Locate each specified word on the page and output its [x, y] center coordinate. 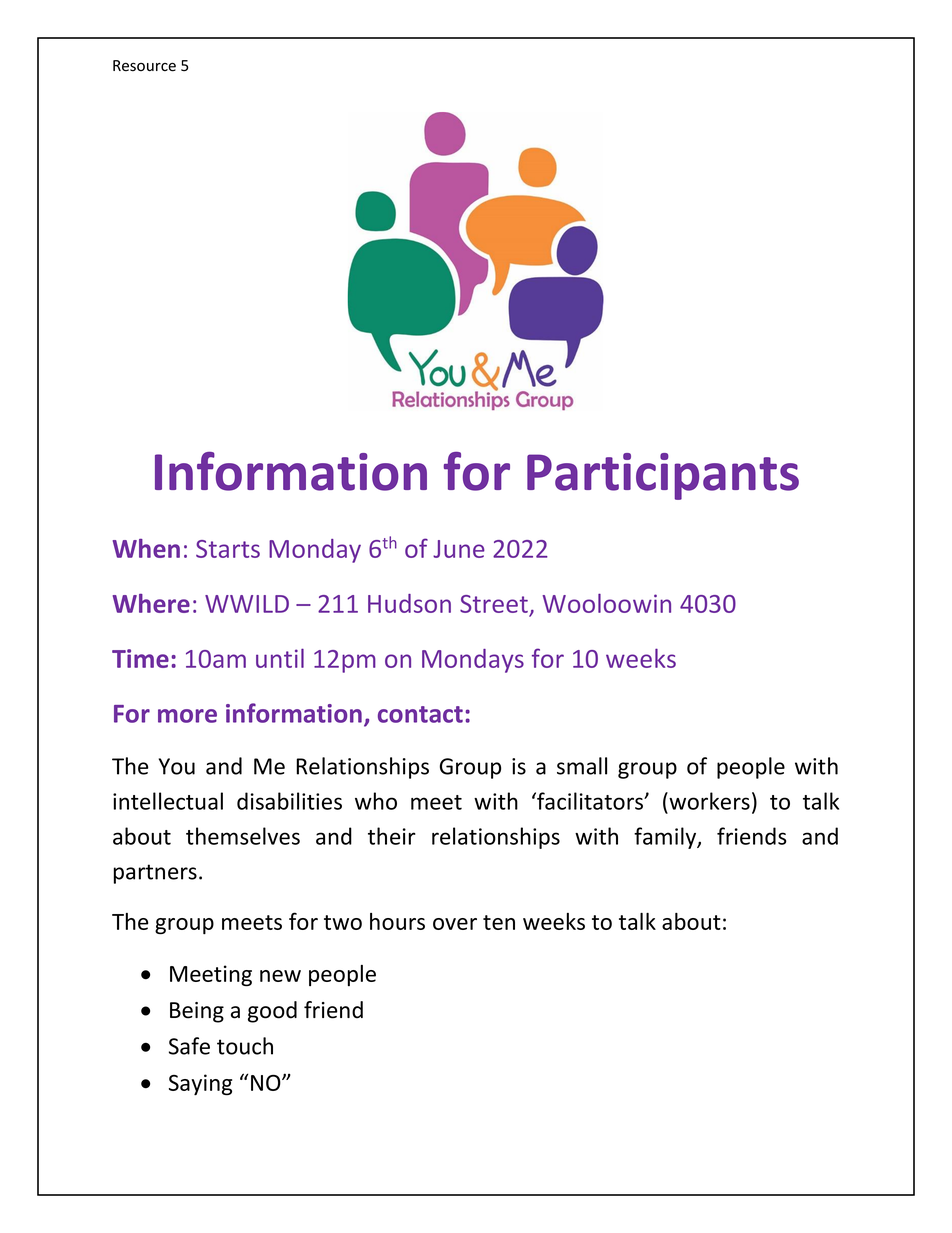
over [455, 924]
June [459, 549]
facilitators [590, 801]
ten [499, 922]
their [392, 836]
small [582, 766]
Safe [189, 1046]
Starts [228, 549]
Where [151, 603]
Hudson [409, 603]
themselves [243, 836]
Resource [144, 66]
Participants [663, 476]
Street [495, 605]
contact [420, 714]
